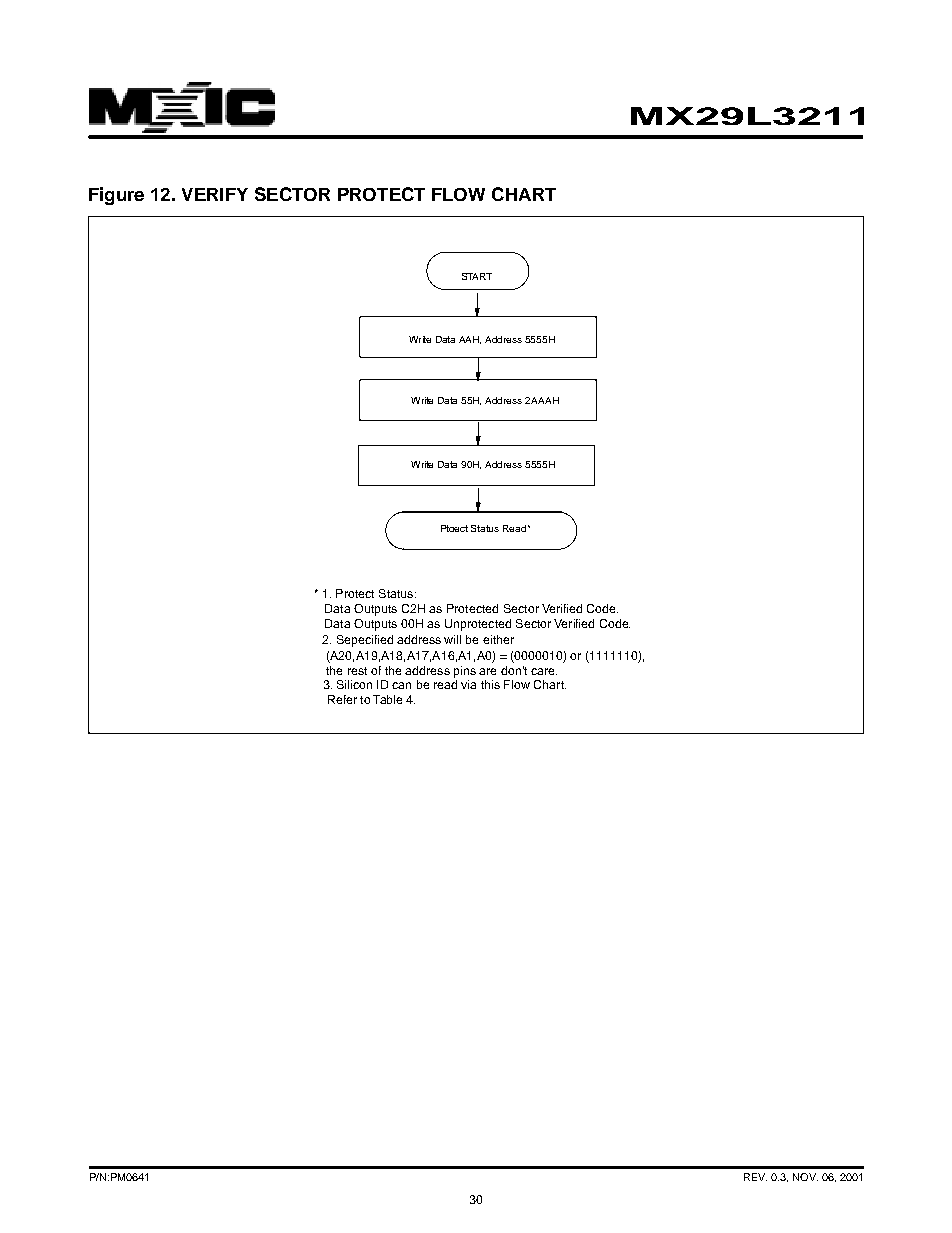  Describe the element at coordinates (544, 671) in the image. I see `care` at that location.
